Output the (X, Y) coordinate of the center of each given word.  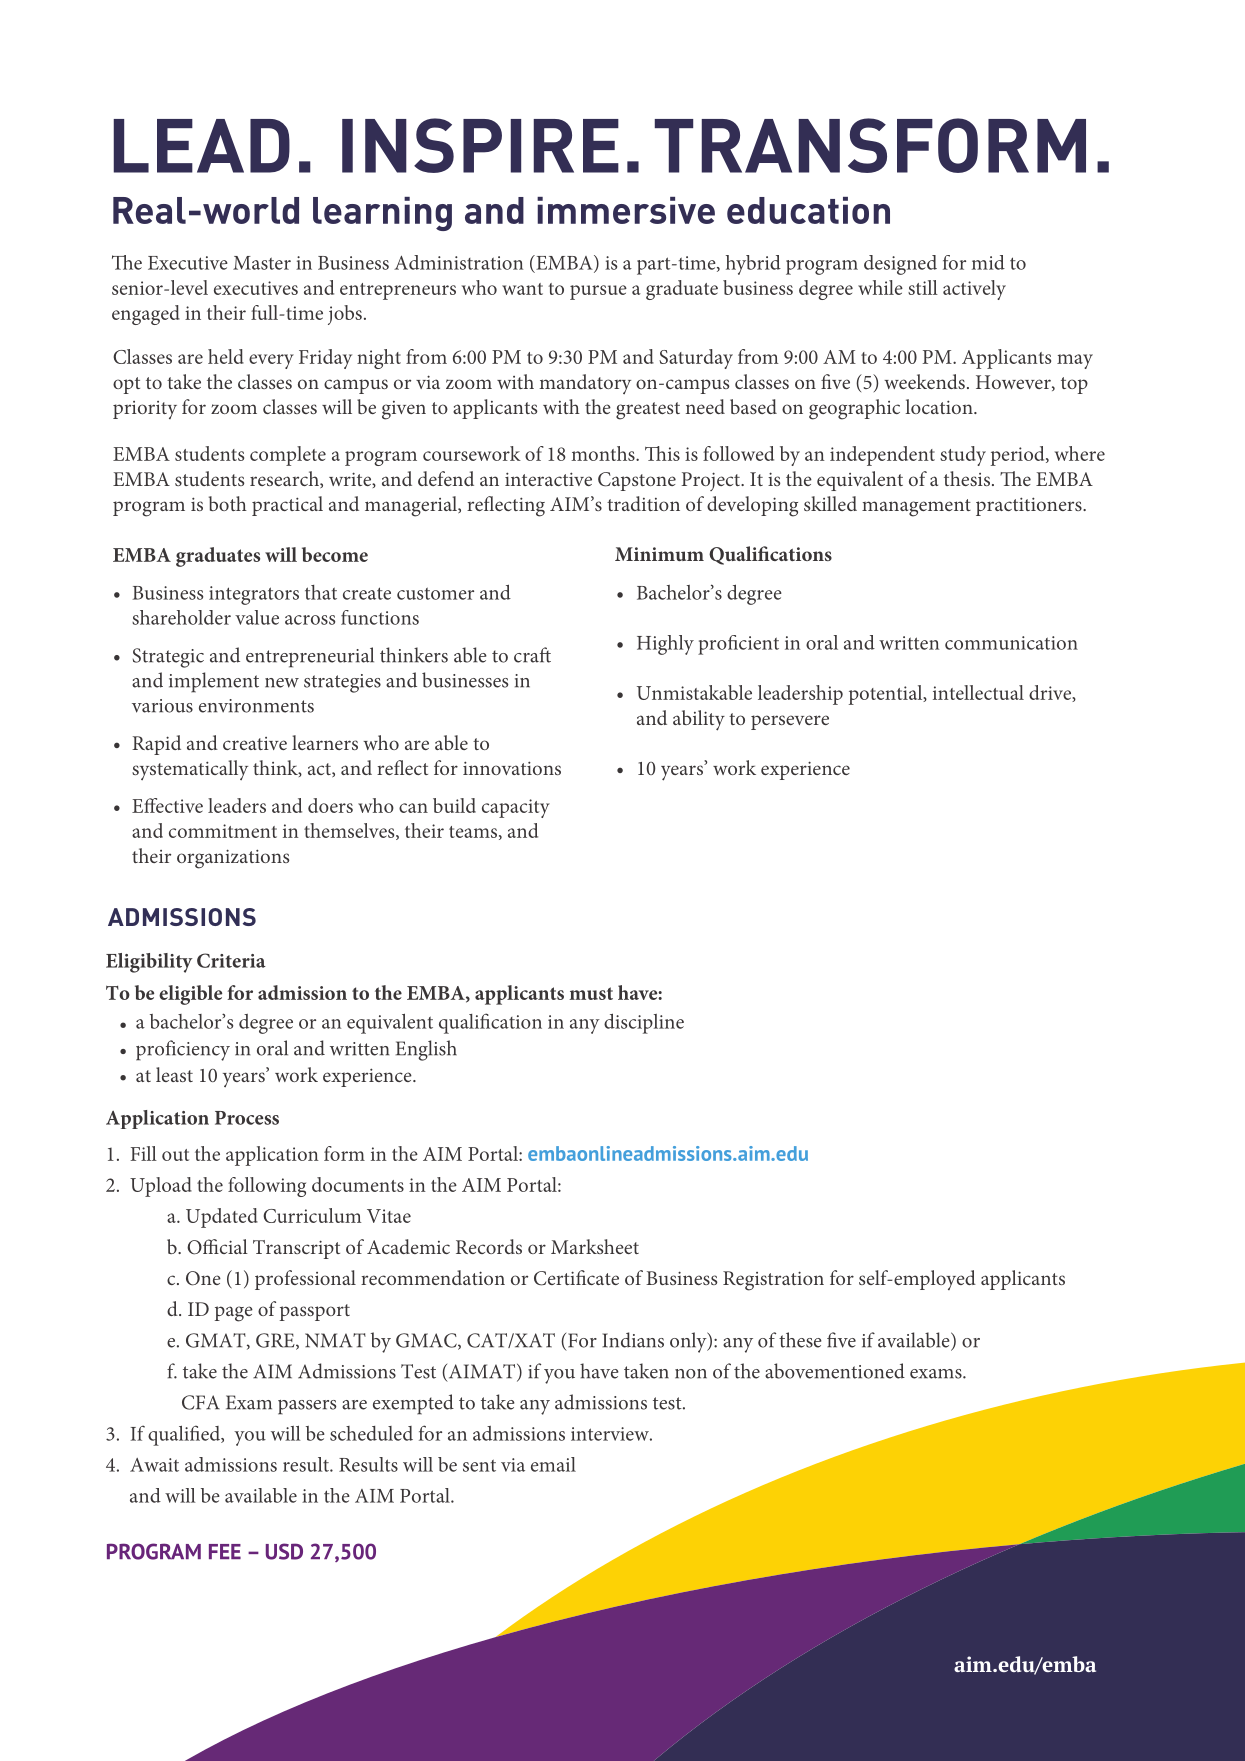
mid (988, 262)
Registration (773, 1281)
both (228, 503)
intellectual (978, 692)
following (267, 1187)
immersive (626, 210)
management (916, 508)
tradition (643, 503)
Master (262, 263)
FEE (225, 1551)
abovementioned (835, 1371)
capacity (516, 808)
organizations (233, 859)
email (553, 1464)
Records (489, 1246)
